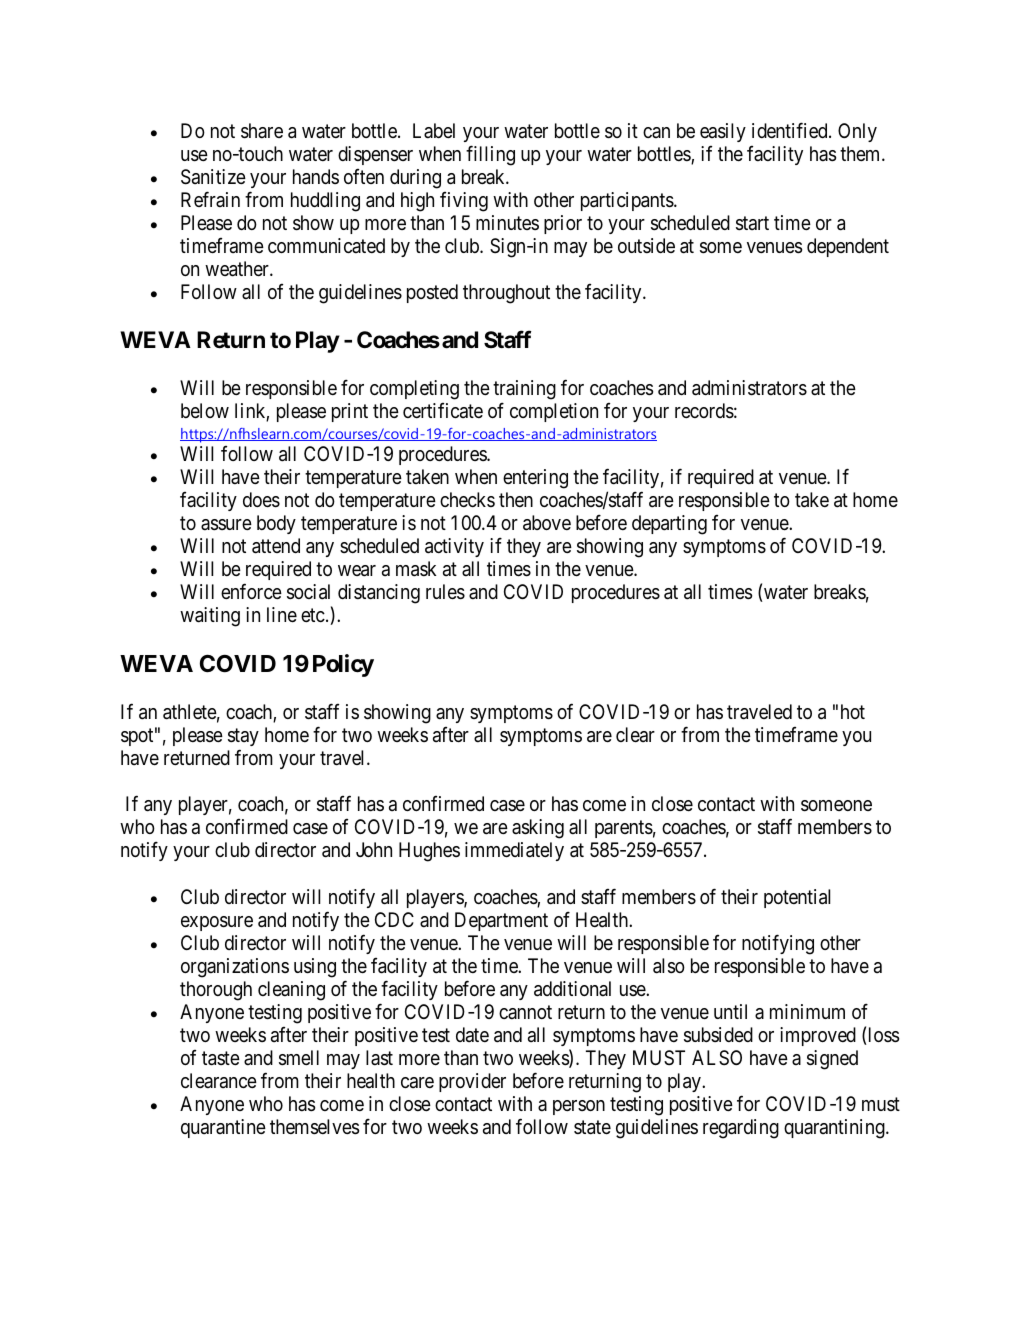 The width and height of the screenshot is (1021, 1321). I want to click on hands, so click(316, 177).
